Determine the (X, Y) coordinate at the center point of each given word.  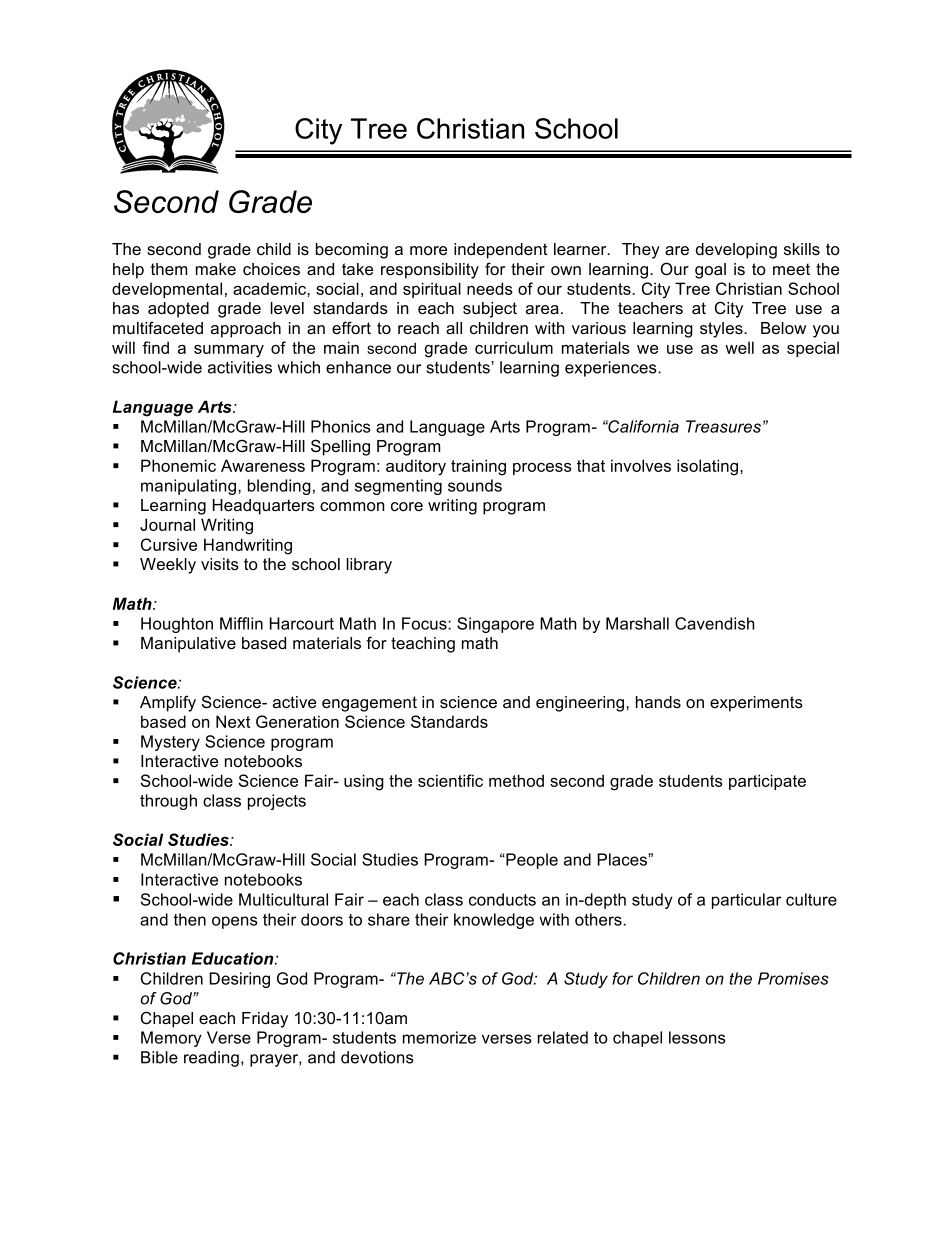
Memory (171, 1039)
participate (767, 782)
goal (710, 271)
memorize (439, 1037)
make (216, 269)
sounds (475, 485)
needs (490, 288)
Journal (167, 524)
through (168, 802)
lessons (697, 1037)
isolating (709, 467)
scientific (450, 780)
